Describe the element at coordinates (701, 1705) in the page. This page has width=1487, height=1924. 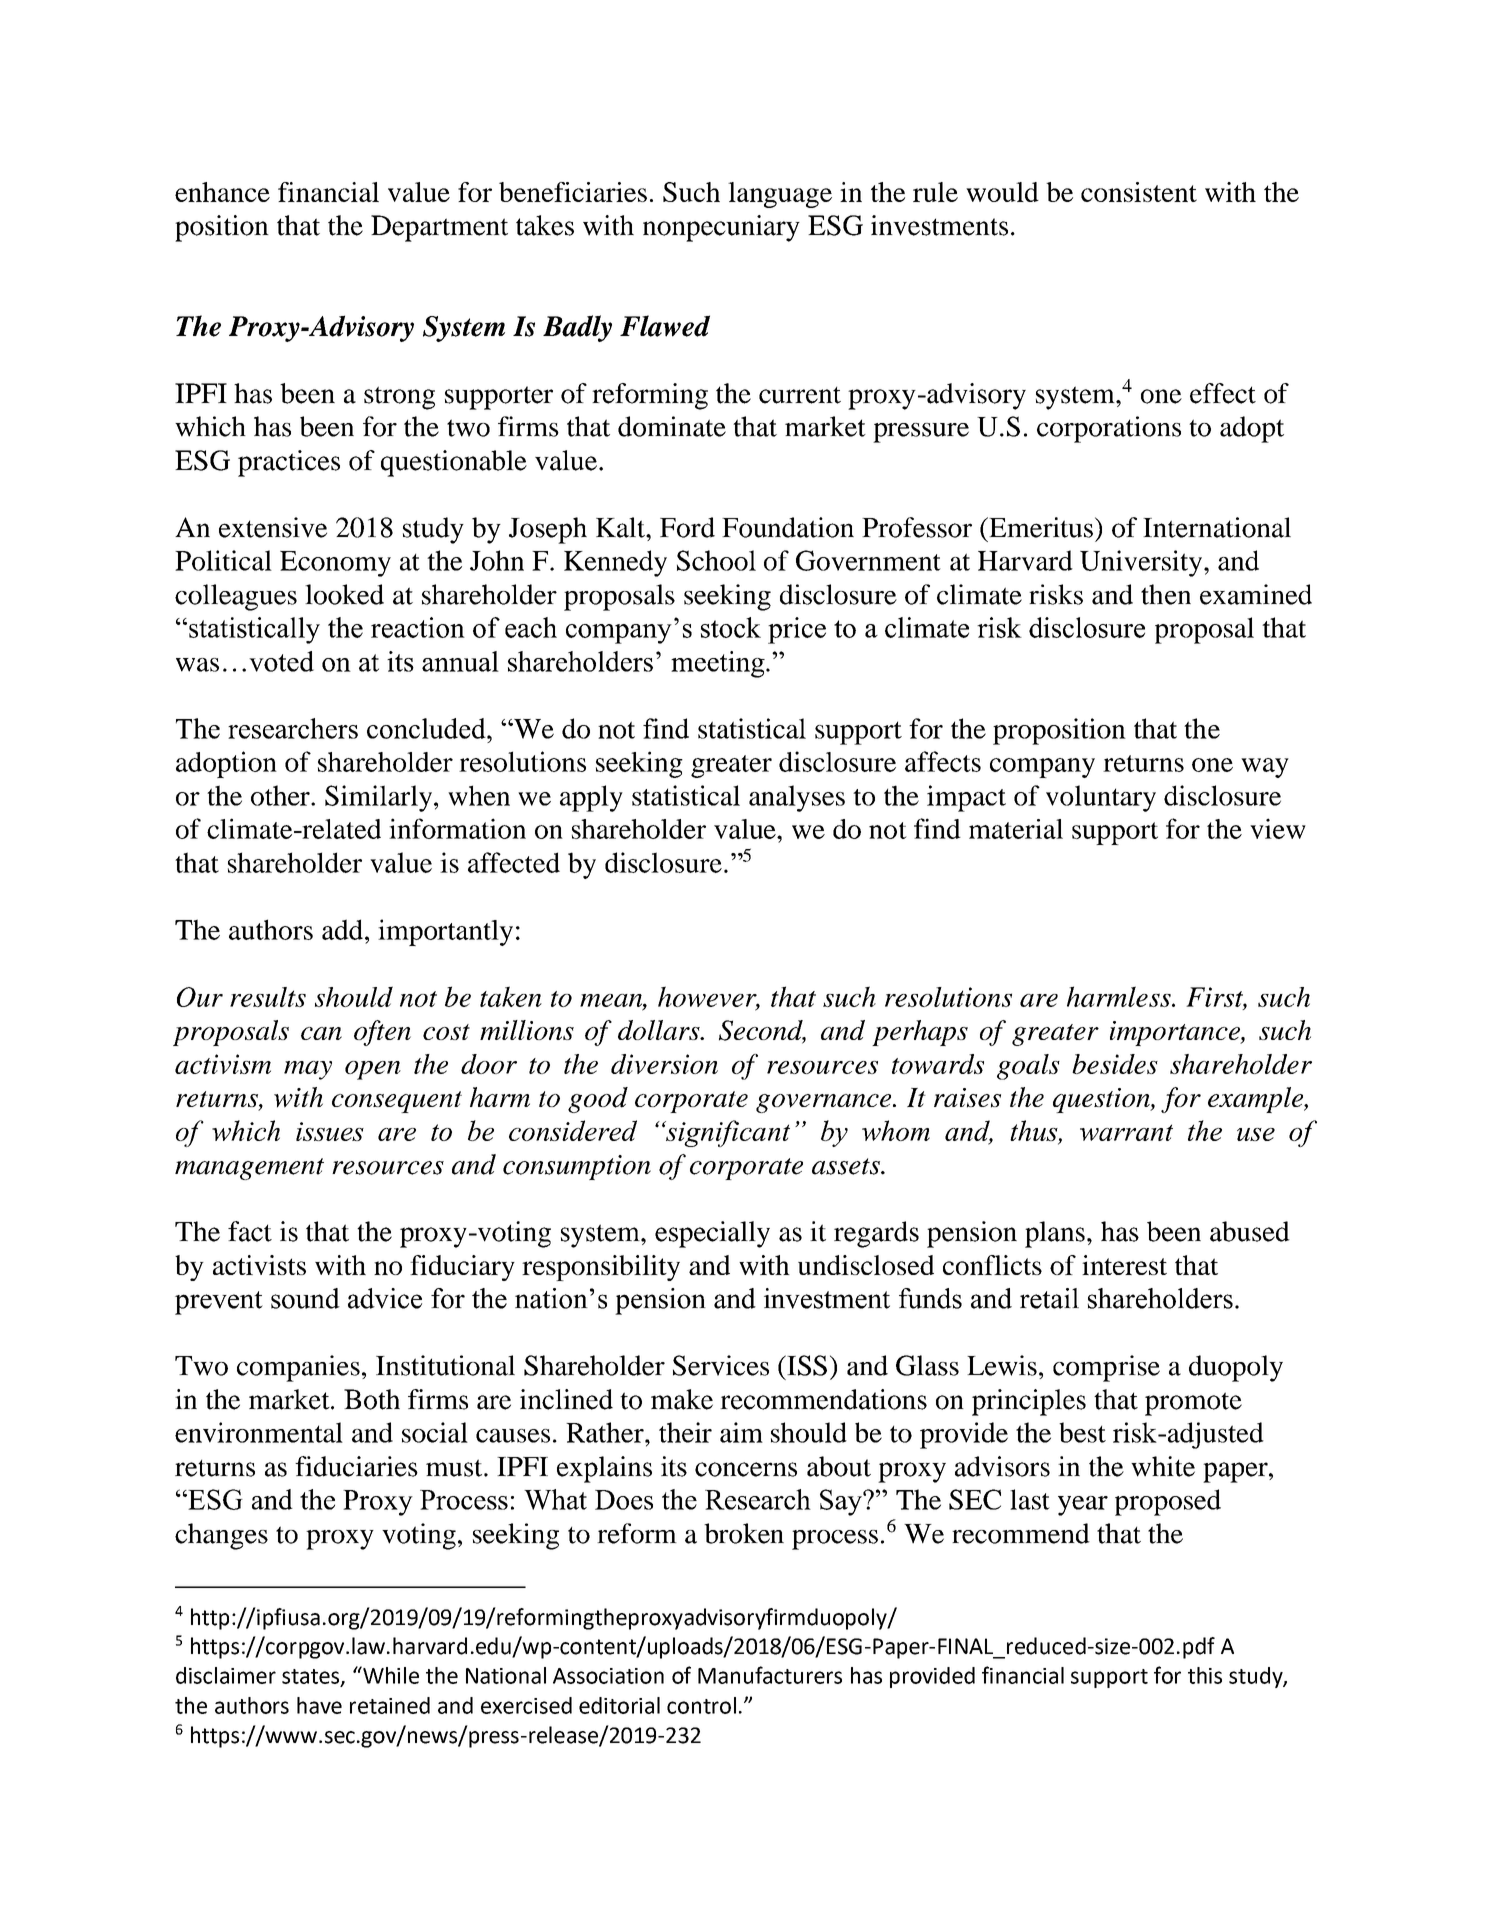
I see `control` at that location.
